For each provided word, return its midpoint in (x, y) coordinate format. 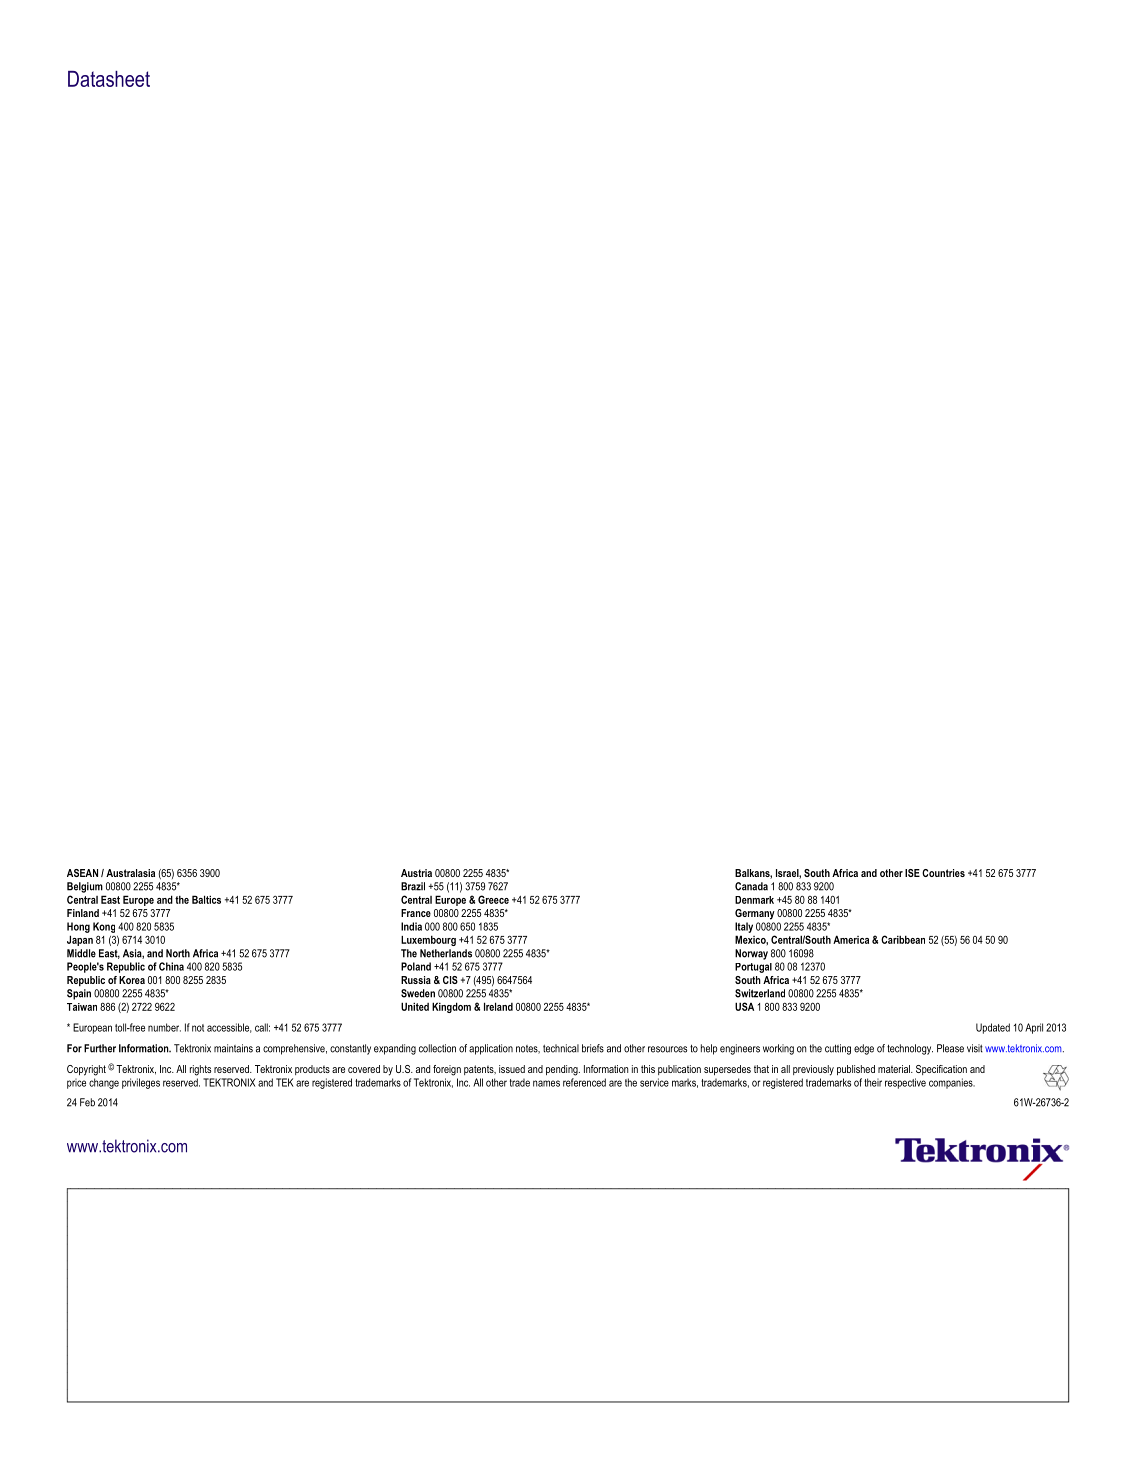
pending (563, 1070)
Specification (941, 1070)
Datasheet (109, 79)
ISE (912, 873)
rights (200, 1070)
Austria (416, 873)
